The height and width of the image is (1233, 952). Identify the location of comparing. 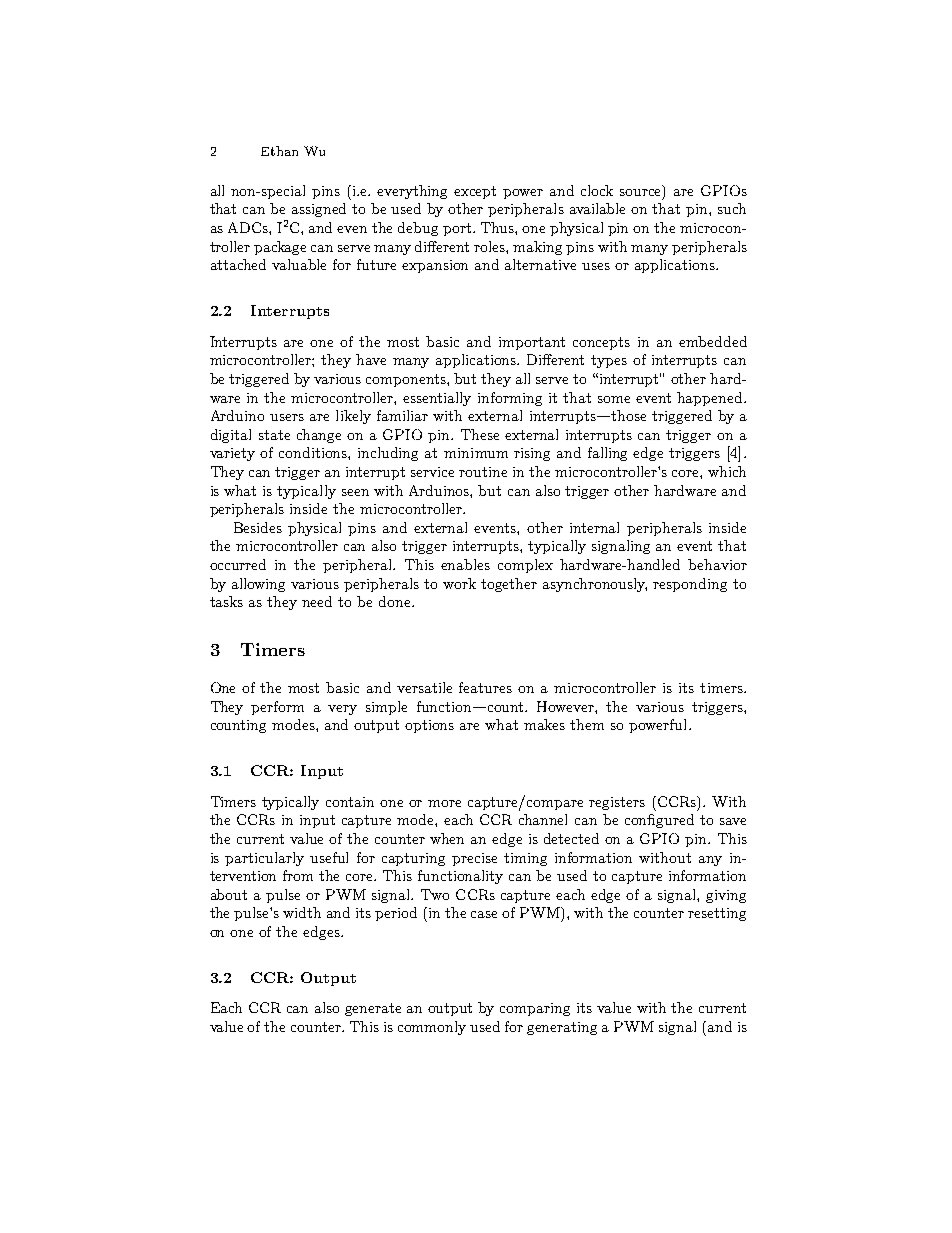
(535, 1009).
